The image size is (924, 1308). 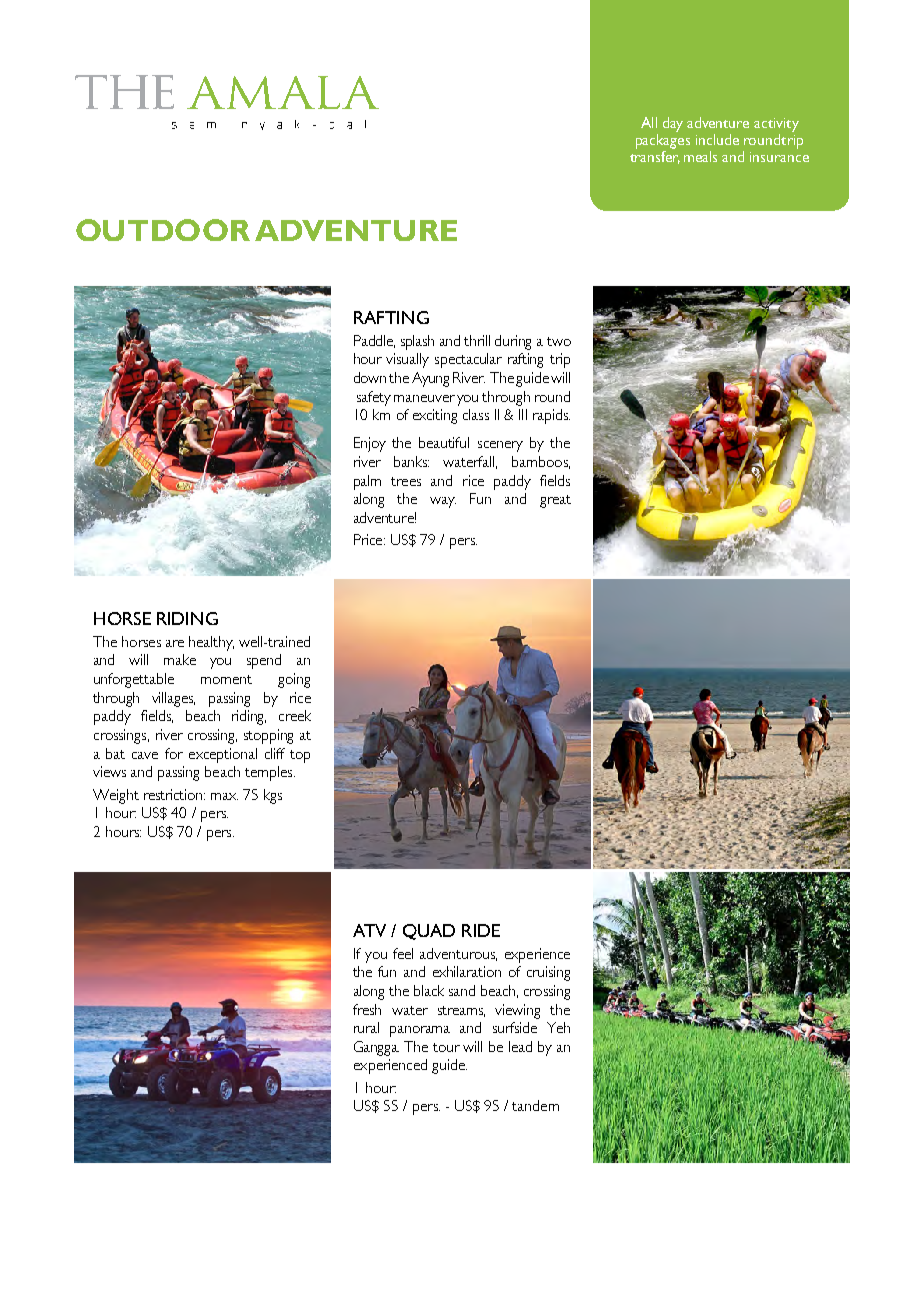 I want to click on meals, so click(x=700, y=156).
